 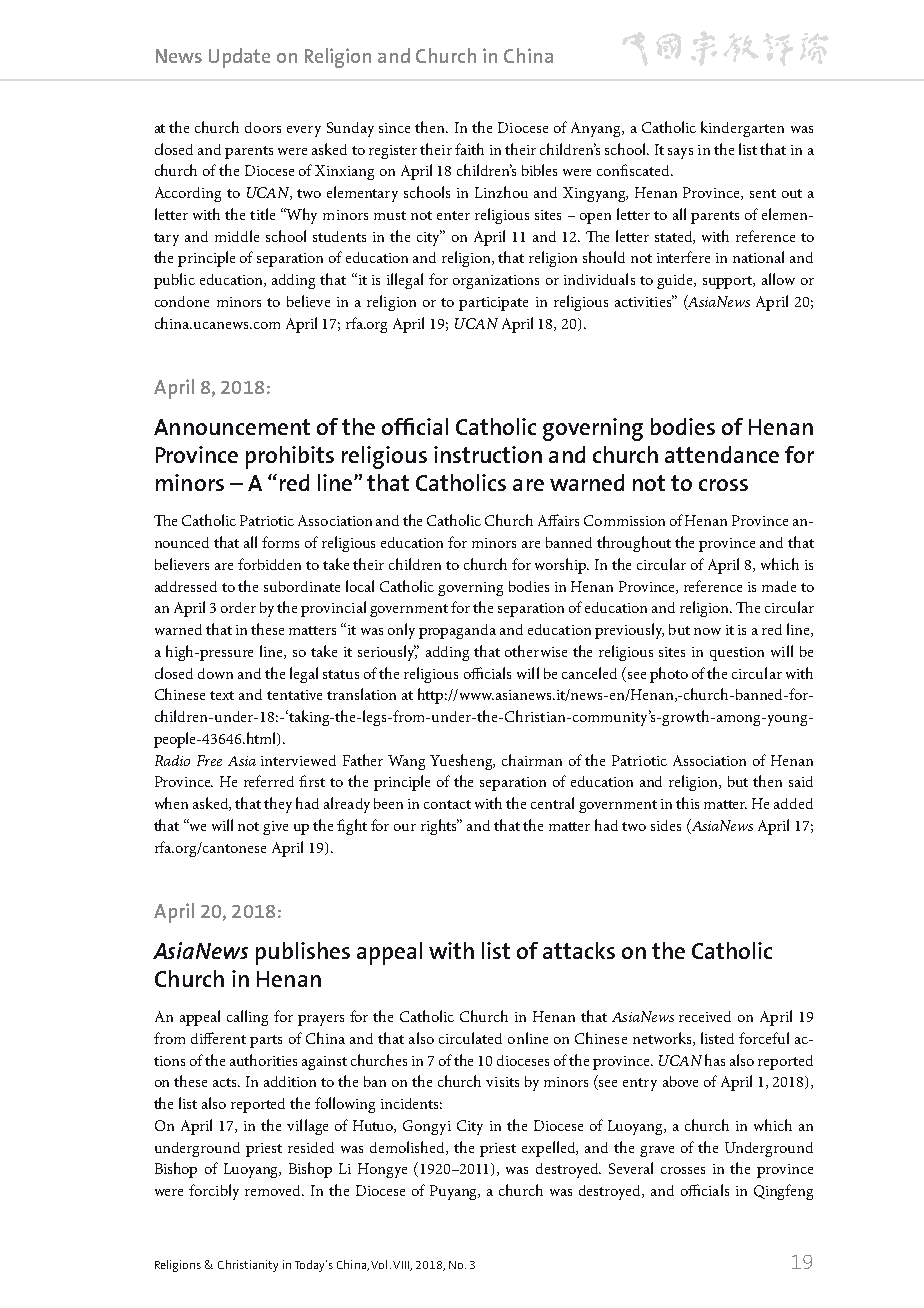 I want to click on removed, so click(x=274, y=1190).
